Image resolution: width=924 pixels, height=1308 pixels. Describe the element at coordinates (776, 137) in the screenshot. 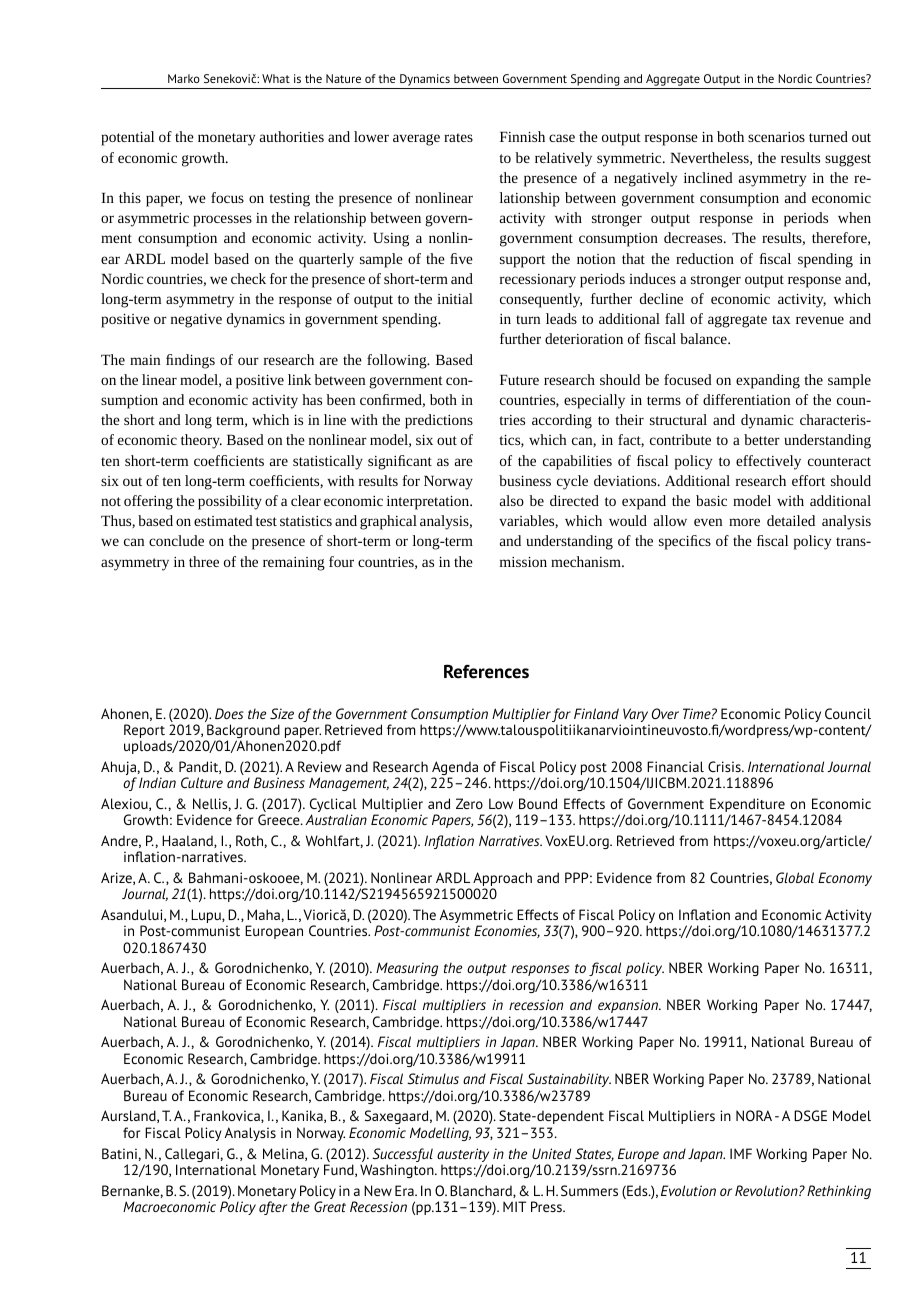

I see `scenarios` at that location.
